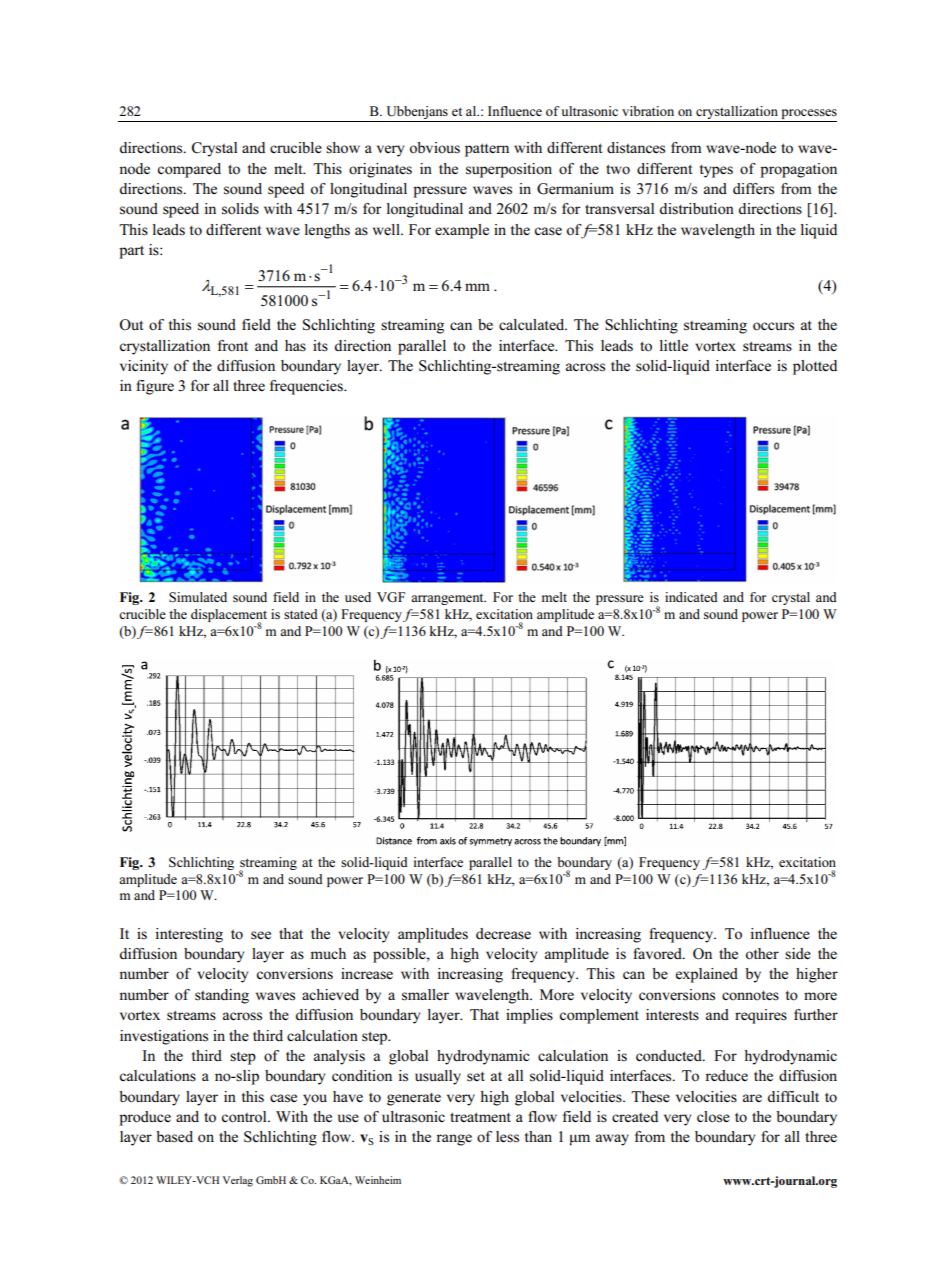 The height and width of the screenshot is (1288, 945). What do you see at coordinates (174, 1137) in the screenshot?
I see `based` at bounding box center [174, 1137].
